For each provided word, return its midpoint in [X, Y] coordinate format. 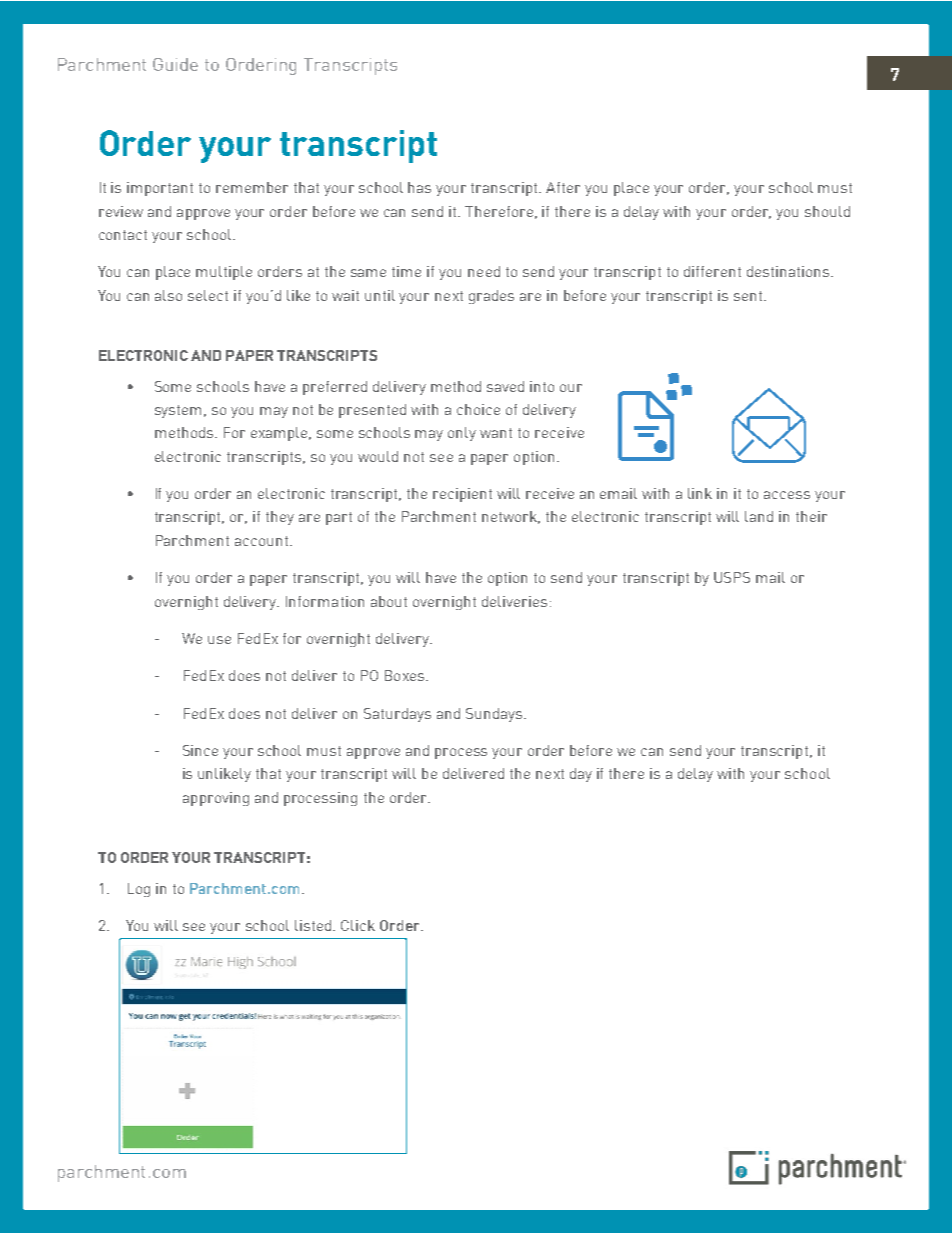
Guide [175, 64]
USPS [732, 577]
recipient [462, 495]
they [280, 518]
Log [139, 890]
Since [200, 750]
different [712, 271]
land [759, 516]
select [208, 295]
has [419, 187]
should [827, 211]
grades [491, 297]
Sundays [495, 715]
